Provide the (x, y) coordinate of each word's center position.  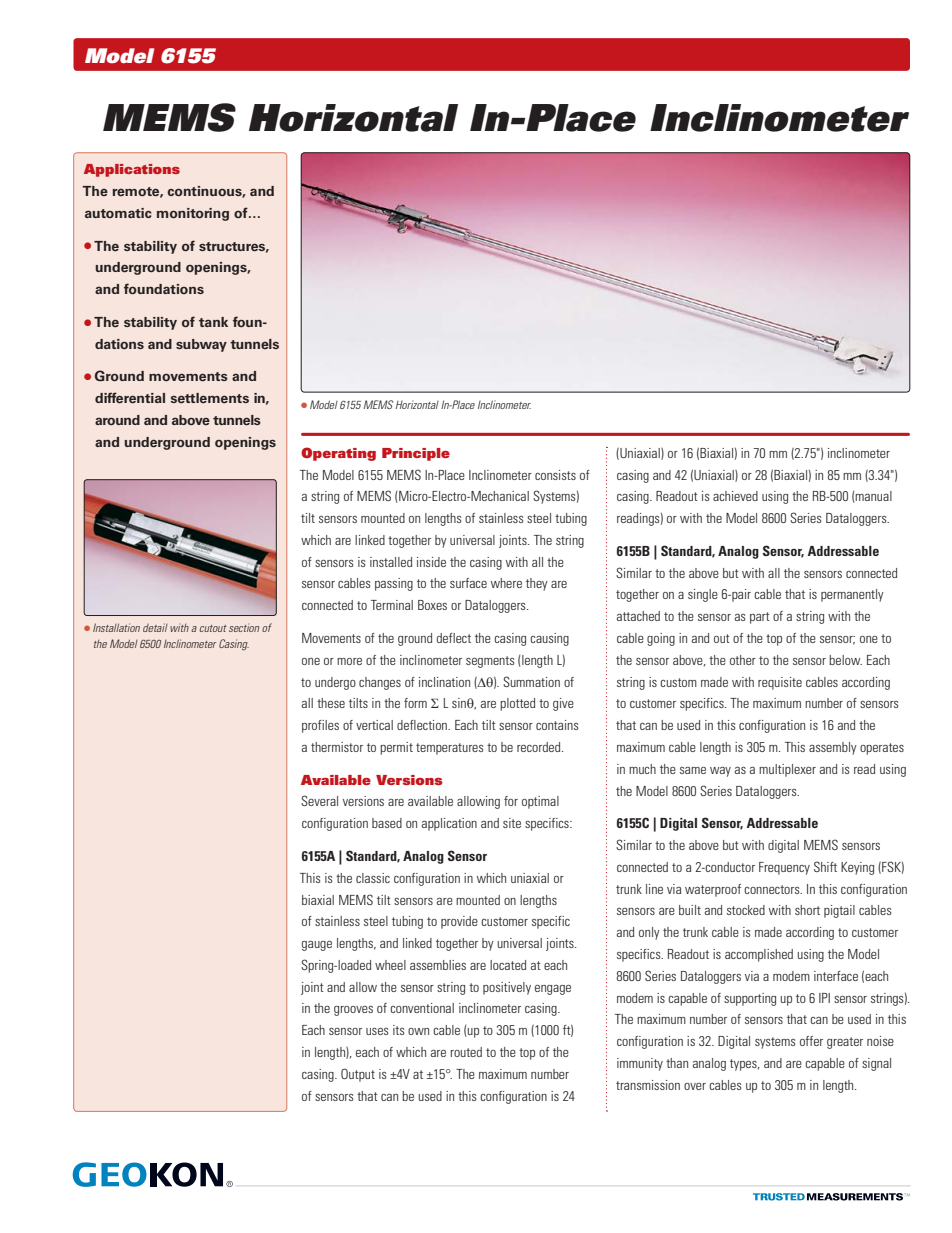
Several (319, 800)
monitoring (193, 214)
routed (466, 1052)
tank (213, 322)
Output (358, 1075)
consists (555, 475)
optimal (540, 802)
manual (873, 497)
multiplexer (787, 770)
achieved (735, 496)
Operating (338, 454)
